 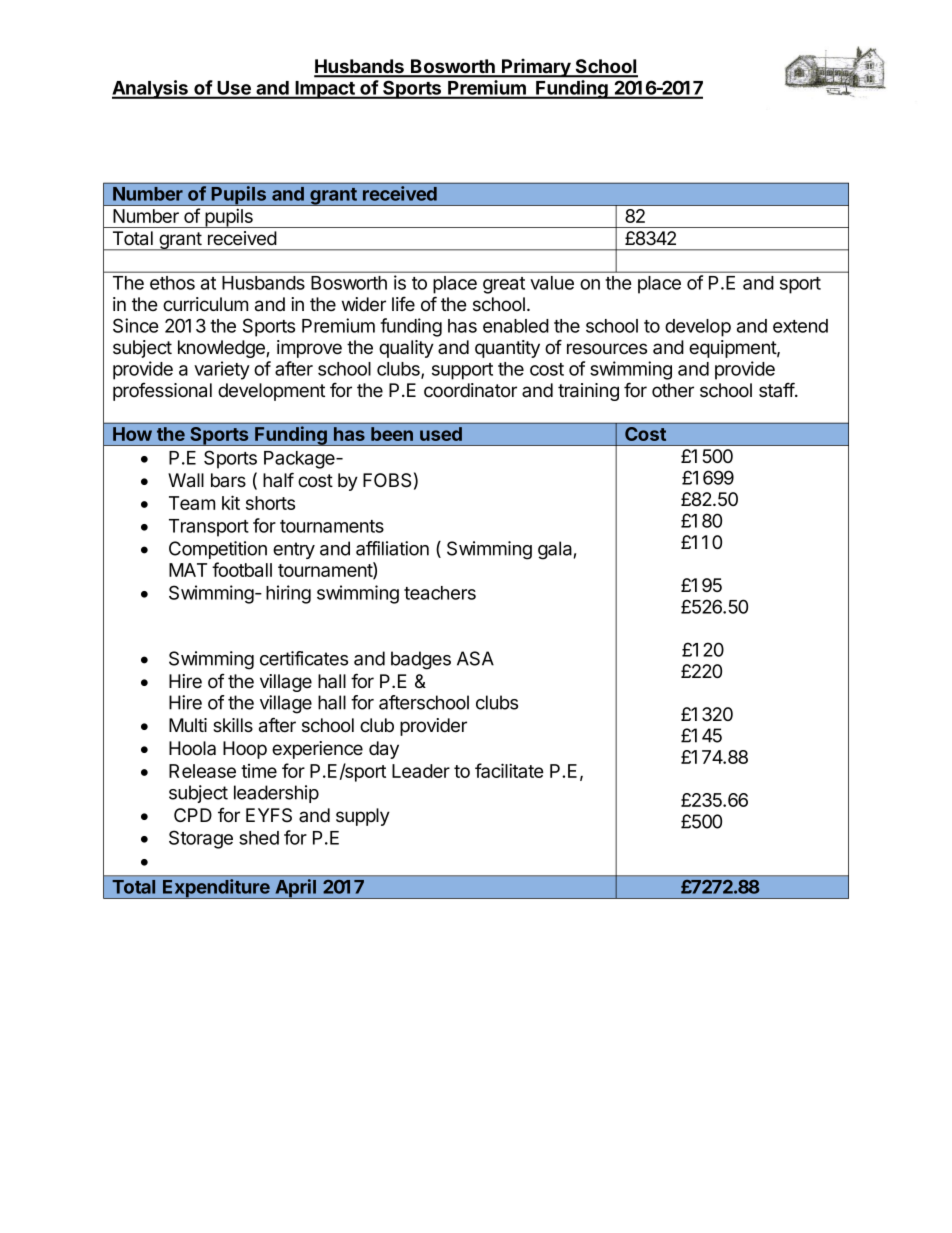 What do you see at coordinates (151, 89) in the screenshot?
I see `Analysis` at bounding box center [151, 89].
